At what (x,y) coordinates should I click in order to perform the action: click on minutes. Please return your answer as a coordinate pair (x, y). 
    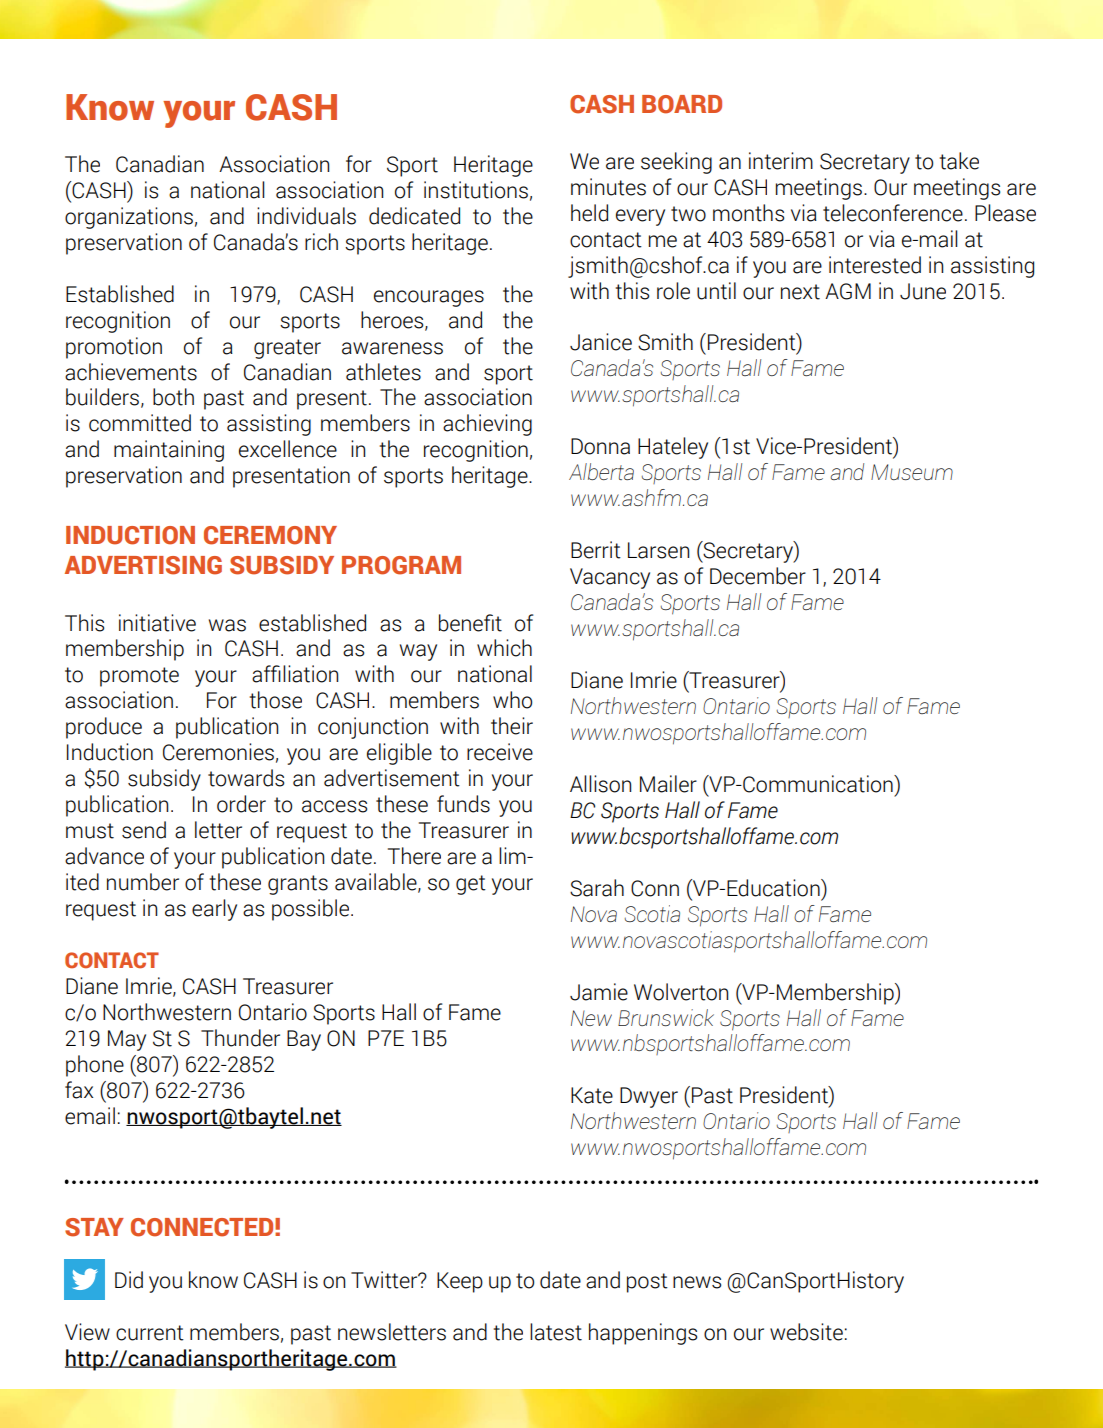
    Looking at the image, I should click on (608, 187).
